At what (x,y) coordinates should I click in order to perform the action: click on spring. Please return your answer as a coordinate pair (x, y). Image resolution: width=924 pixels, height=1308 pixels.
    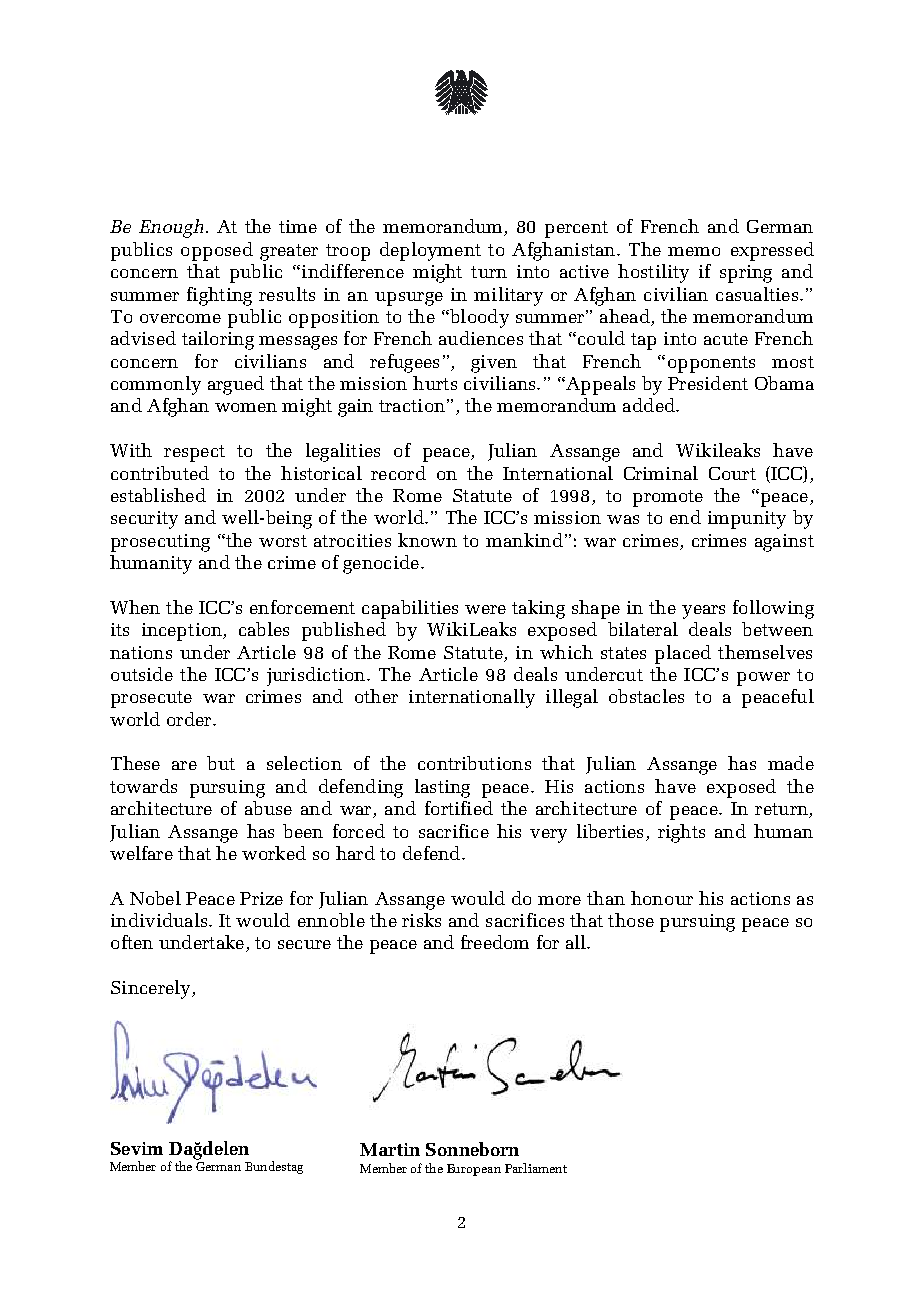
    Looking at the image, I should click on (746, 274).
